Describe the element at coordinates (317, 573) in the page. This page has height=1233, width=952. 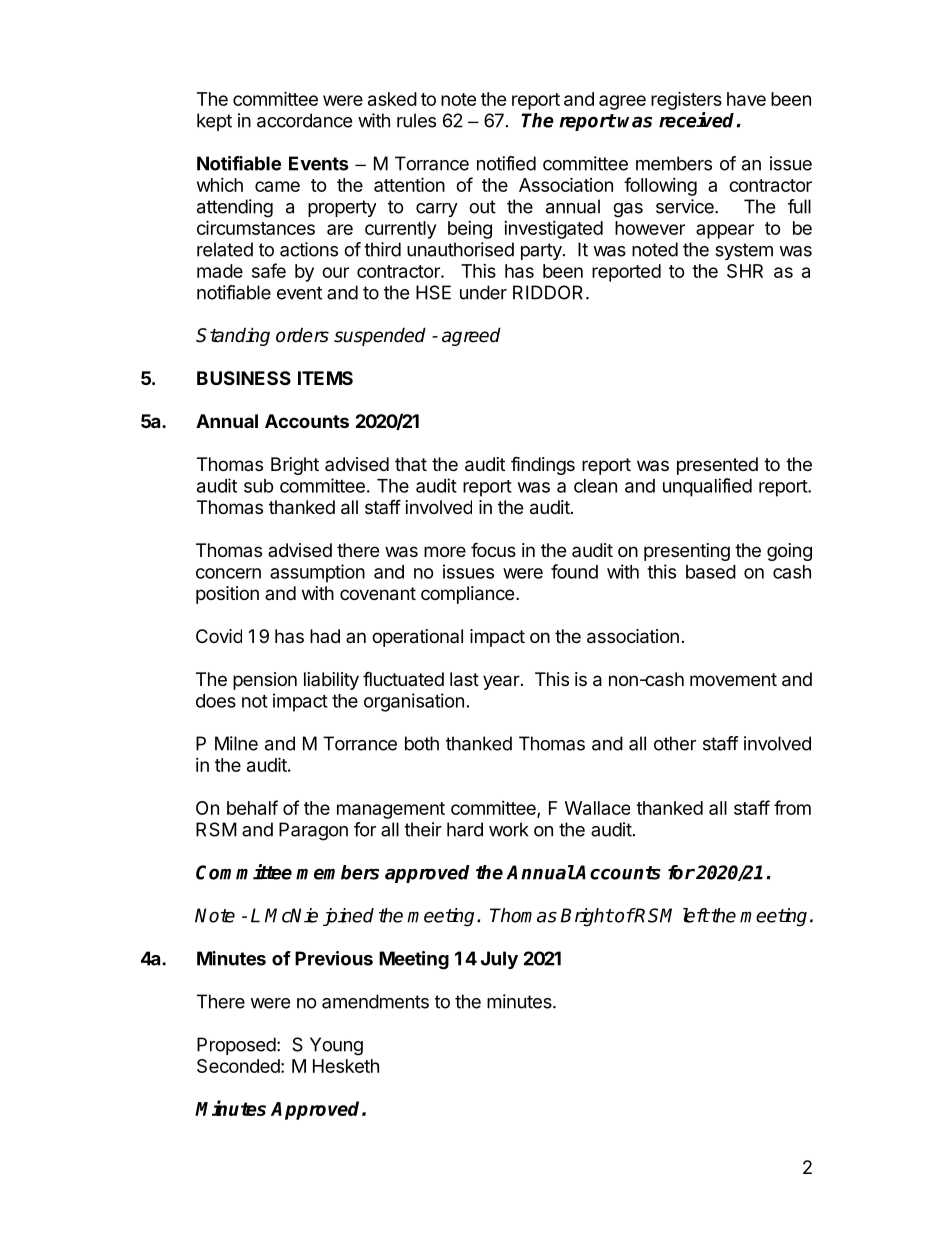
I see `assumption` at that location.
